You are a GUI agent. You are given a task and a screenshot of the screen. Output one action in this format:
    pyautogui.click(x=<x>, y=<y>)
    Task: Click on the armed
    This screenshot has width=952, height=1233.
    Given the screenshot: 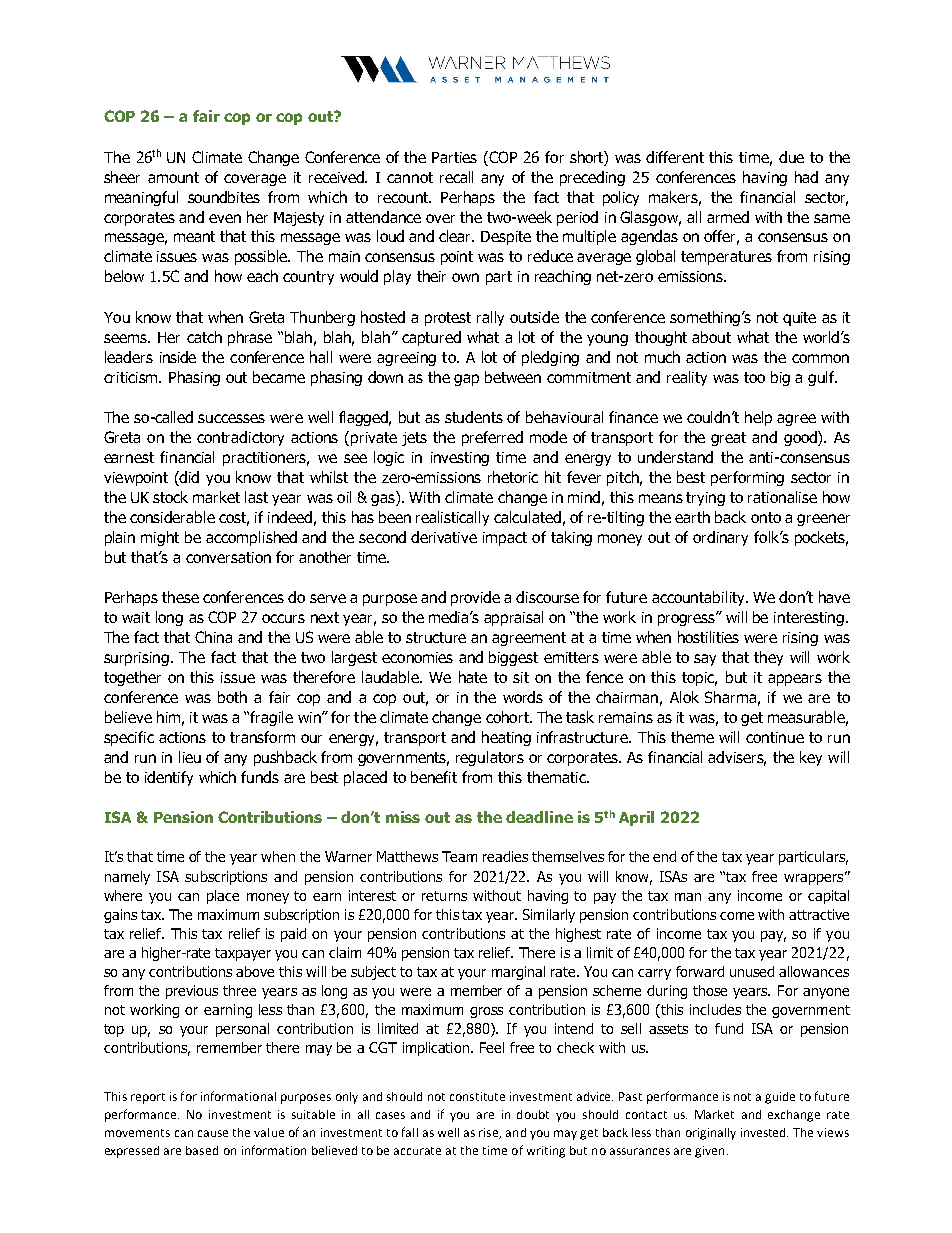 What is the action you would take?
    pyautogui.click(x=728, y=217)
